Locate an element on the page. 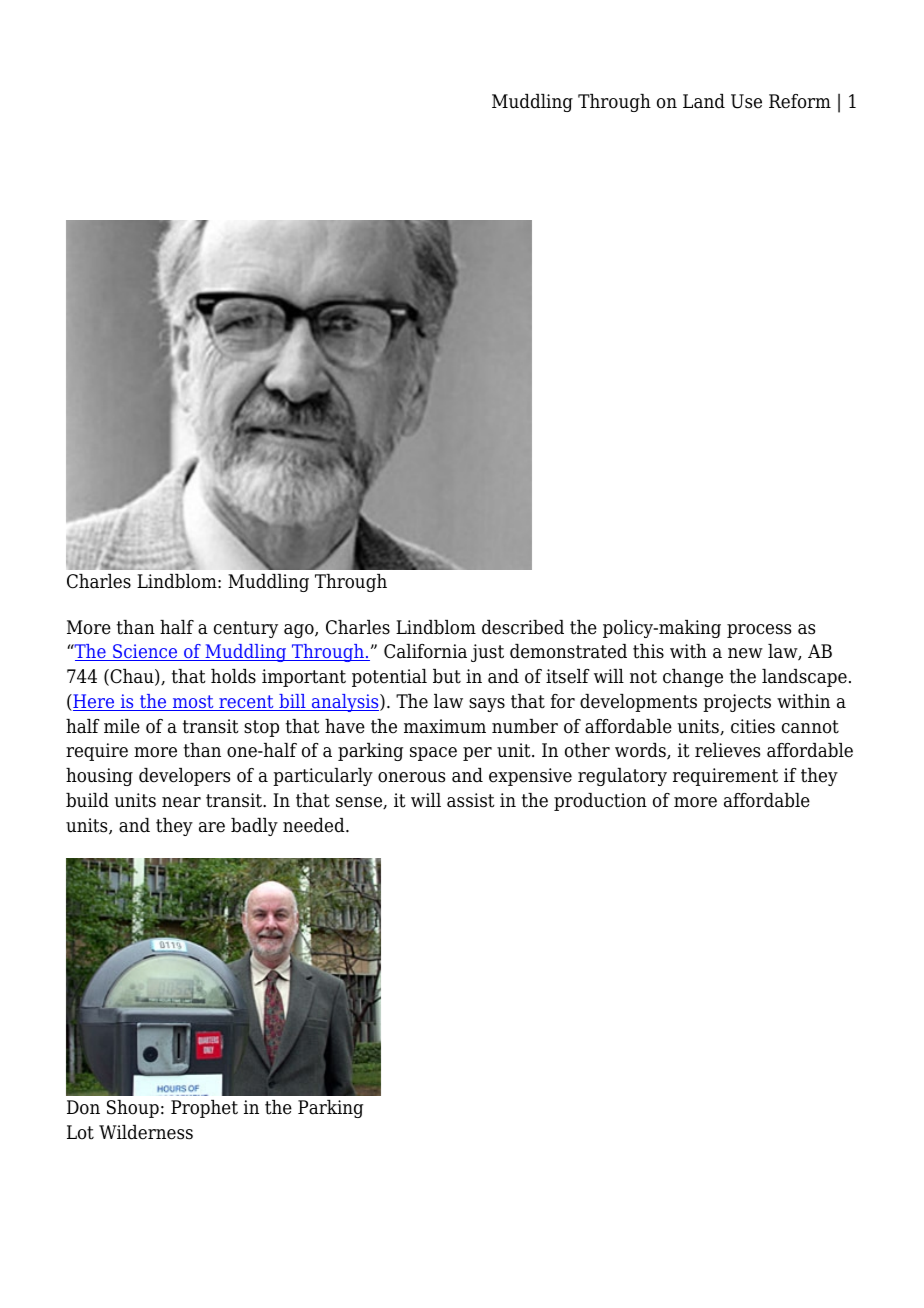 This page has width=924, height=1308. Reform is located at coordinates (800, 101).
